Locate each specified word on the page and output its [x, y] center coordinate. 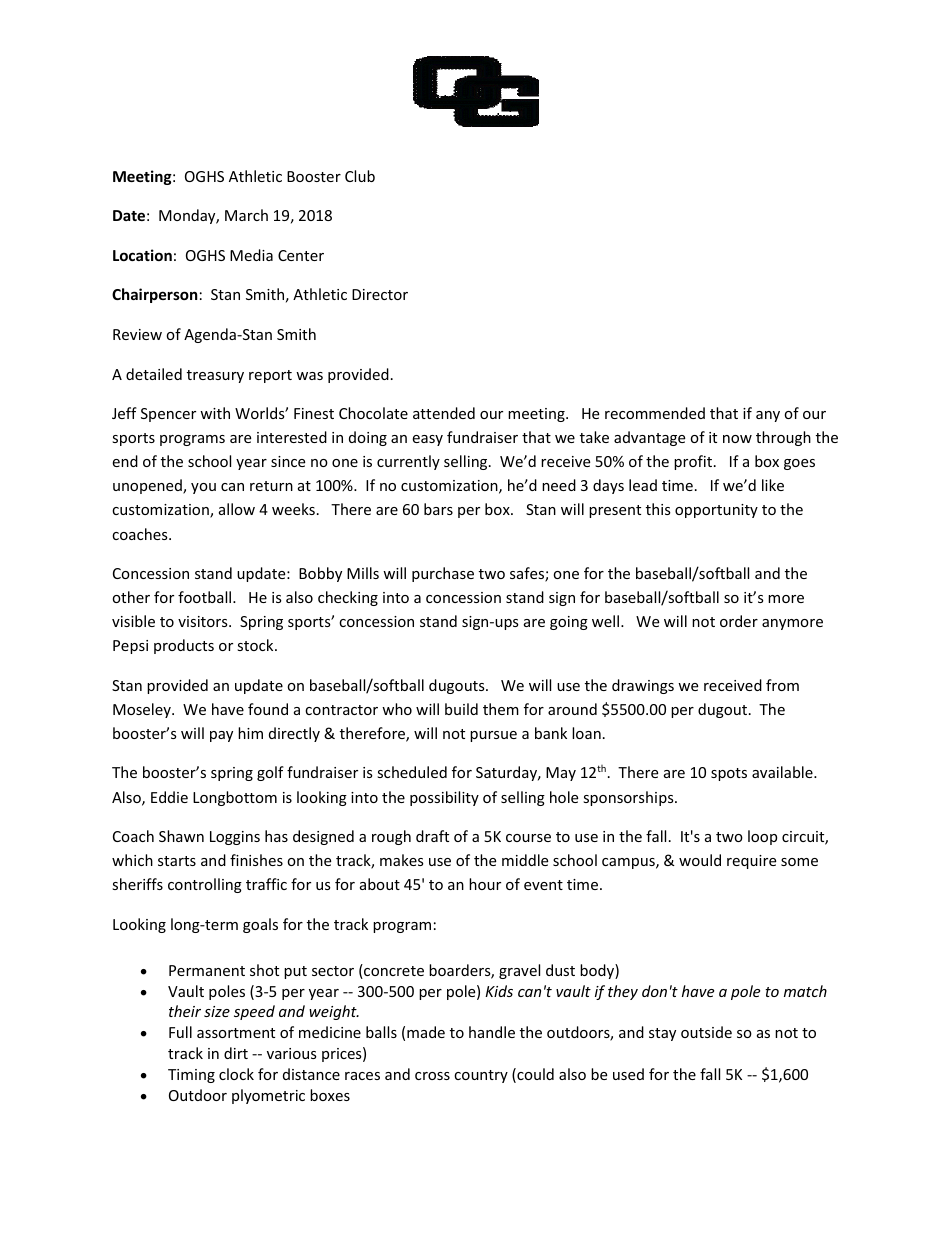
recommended [655, 413]
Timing [191, 1076]
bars [438, 509]
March [246, 215]
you [203, 488]
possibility [444, 798]
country [481, 1076]
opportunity [716, 511]
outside [706, 1032]
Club [360, 176]
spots [729, 774]
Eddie [169, 797]
